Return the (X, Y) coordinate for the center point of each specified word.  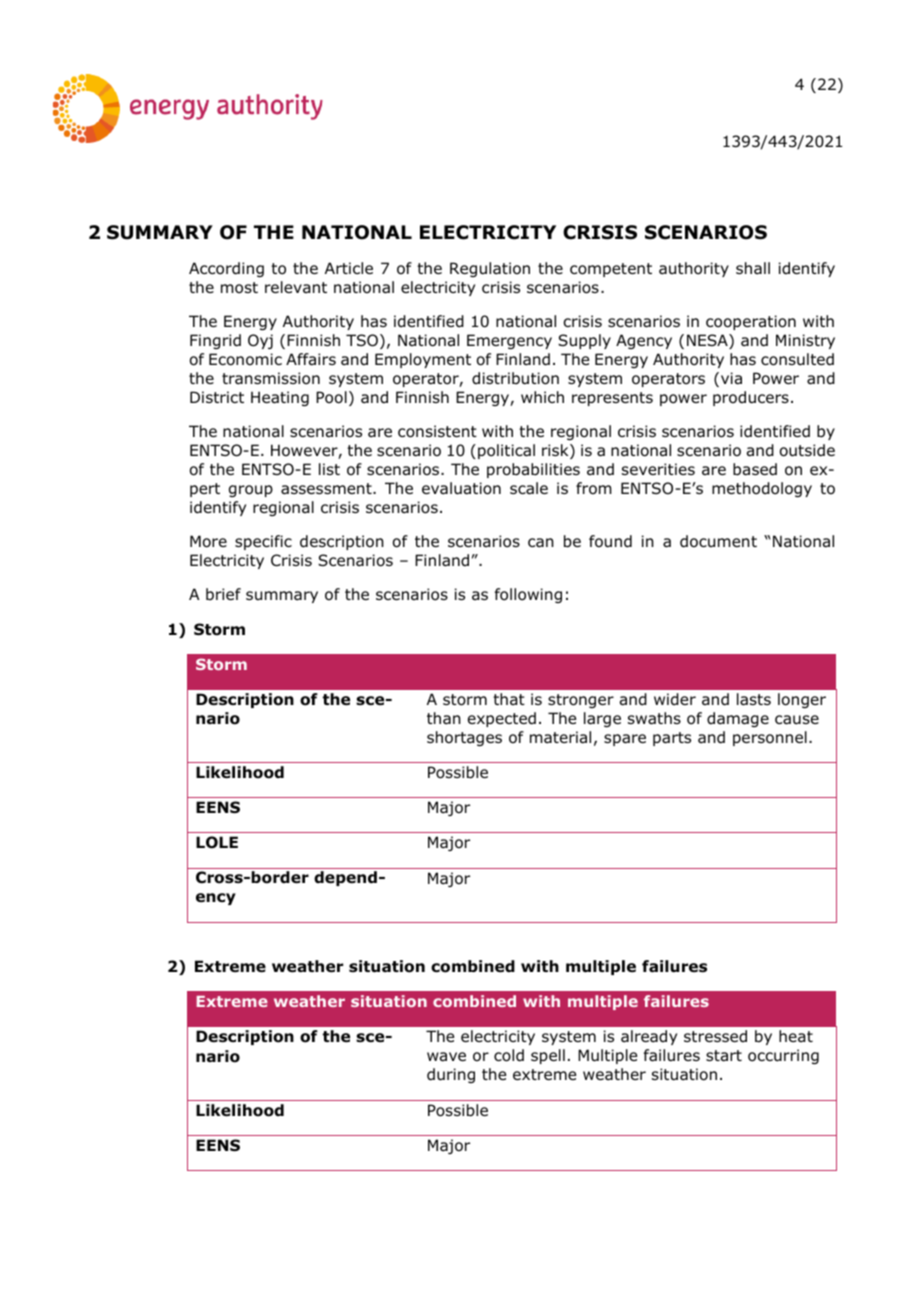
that (509, 699)
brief (223, 594)
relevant (296, 287)
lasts (754, 699)
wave (446, 1057)
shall (753, 268)
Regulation (490, 269)
